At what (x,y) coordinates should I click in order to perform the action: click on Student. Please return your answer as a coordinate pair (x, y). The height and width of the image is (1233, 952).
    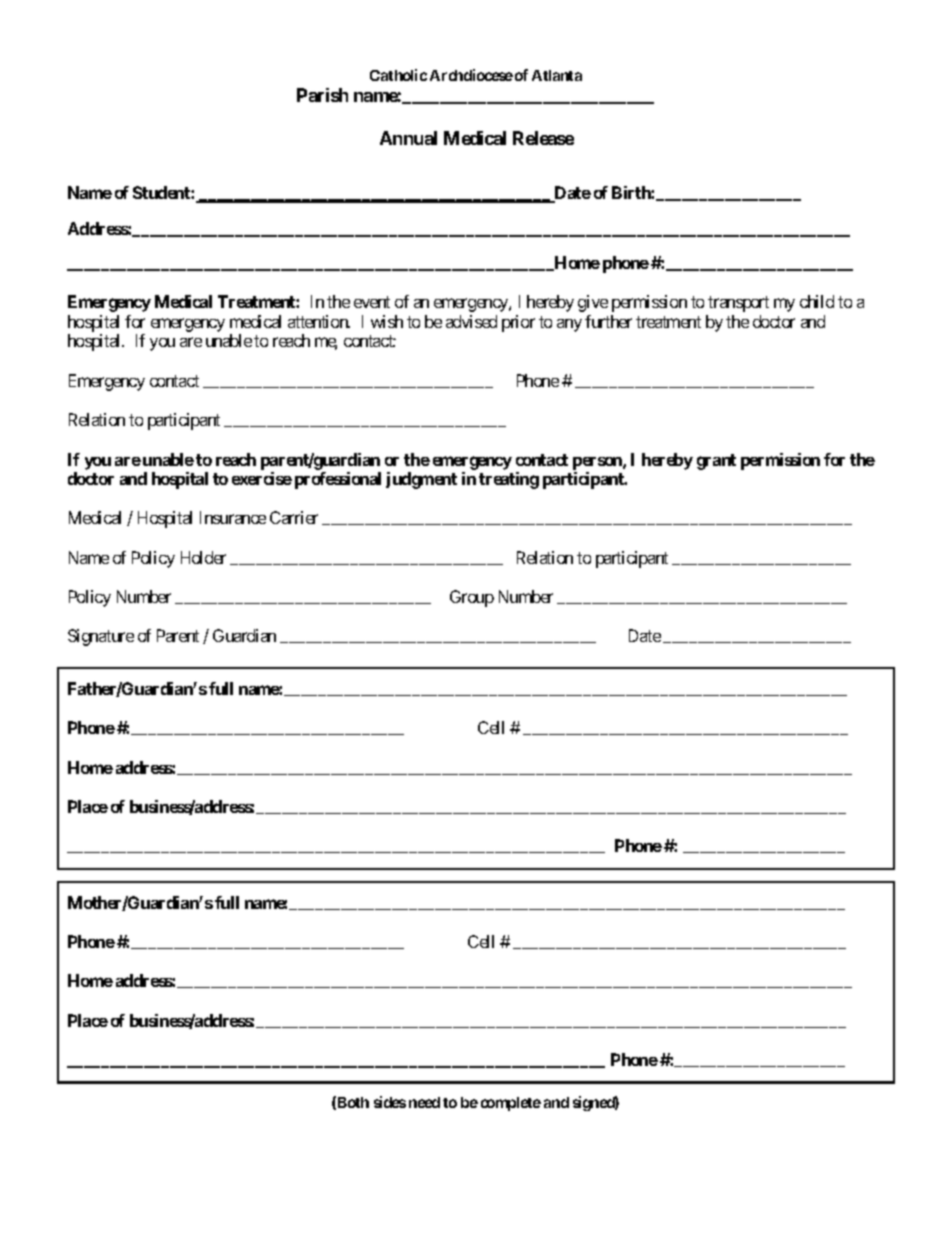
    Looking at the image, I should click on (162, 192).
